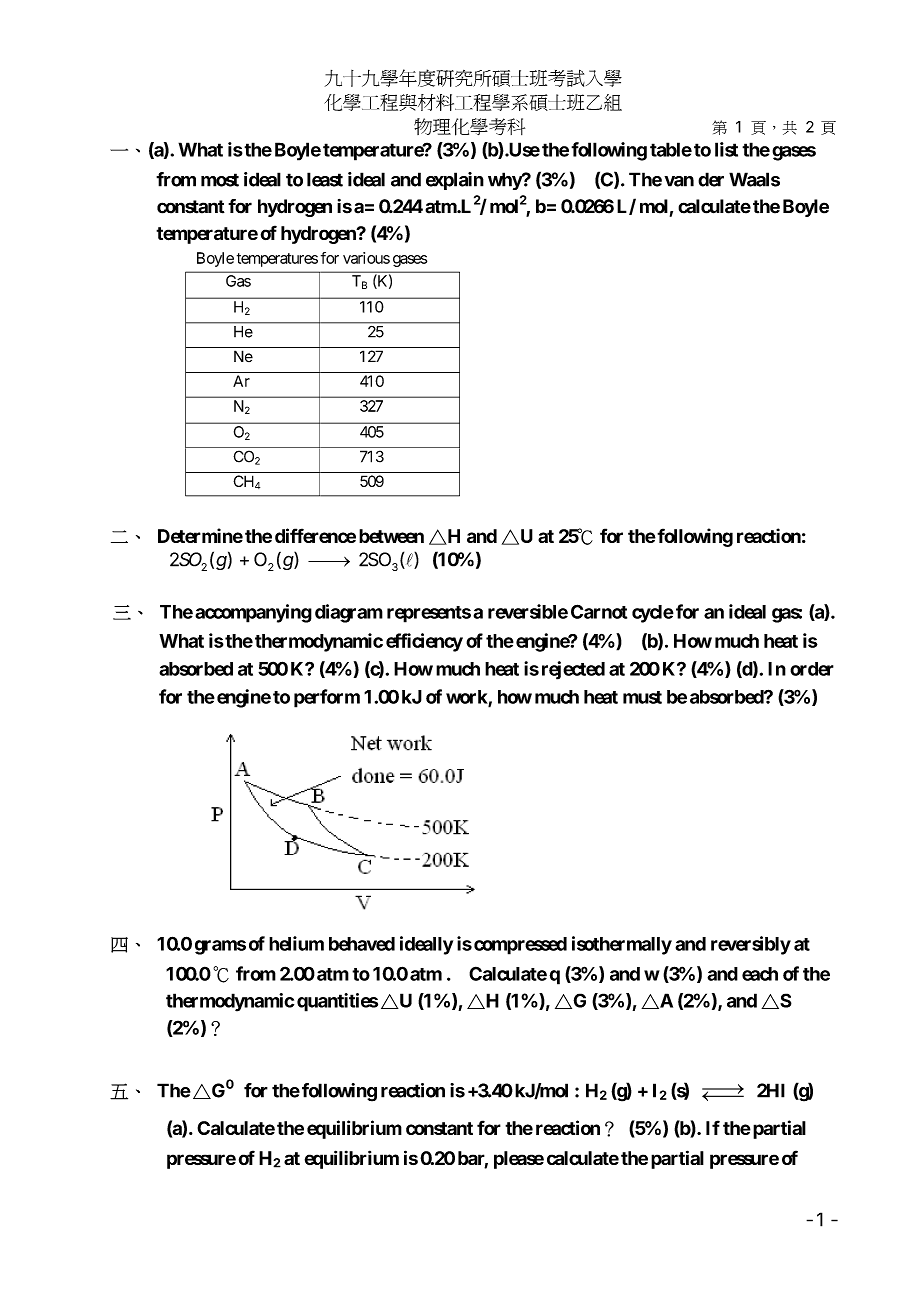  What do you see at coordinates (599, 611) in the document?
I see `Carnot` at bounding box center [599, 611].
